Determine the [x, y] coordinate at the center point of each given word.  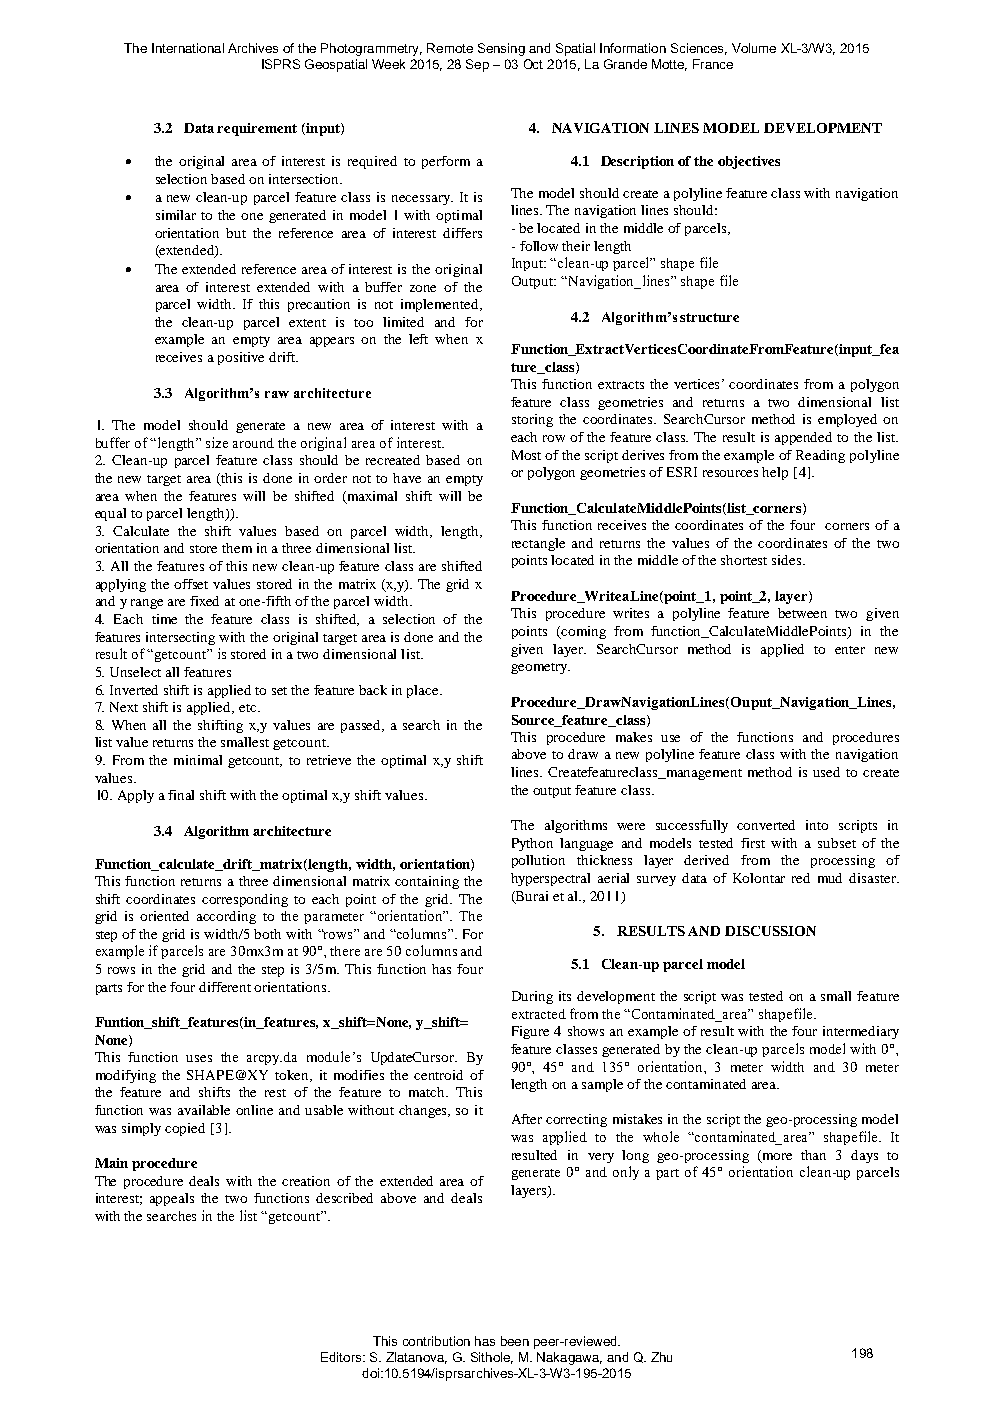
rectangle [538, 544]
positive [241, 358]
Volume [754, 48]
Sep [477, 65]
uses [199, 1058]
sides [788, 560]
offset [191, 584]
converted [766, 825]
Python [532, 844]
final [181, 795]
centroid [438, 1075]
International [188, 48]
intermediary [861, 1032]
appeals [172, 1199]
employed [847, 420]
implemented [441, 305]
